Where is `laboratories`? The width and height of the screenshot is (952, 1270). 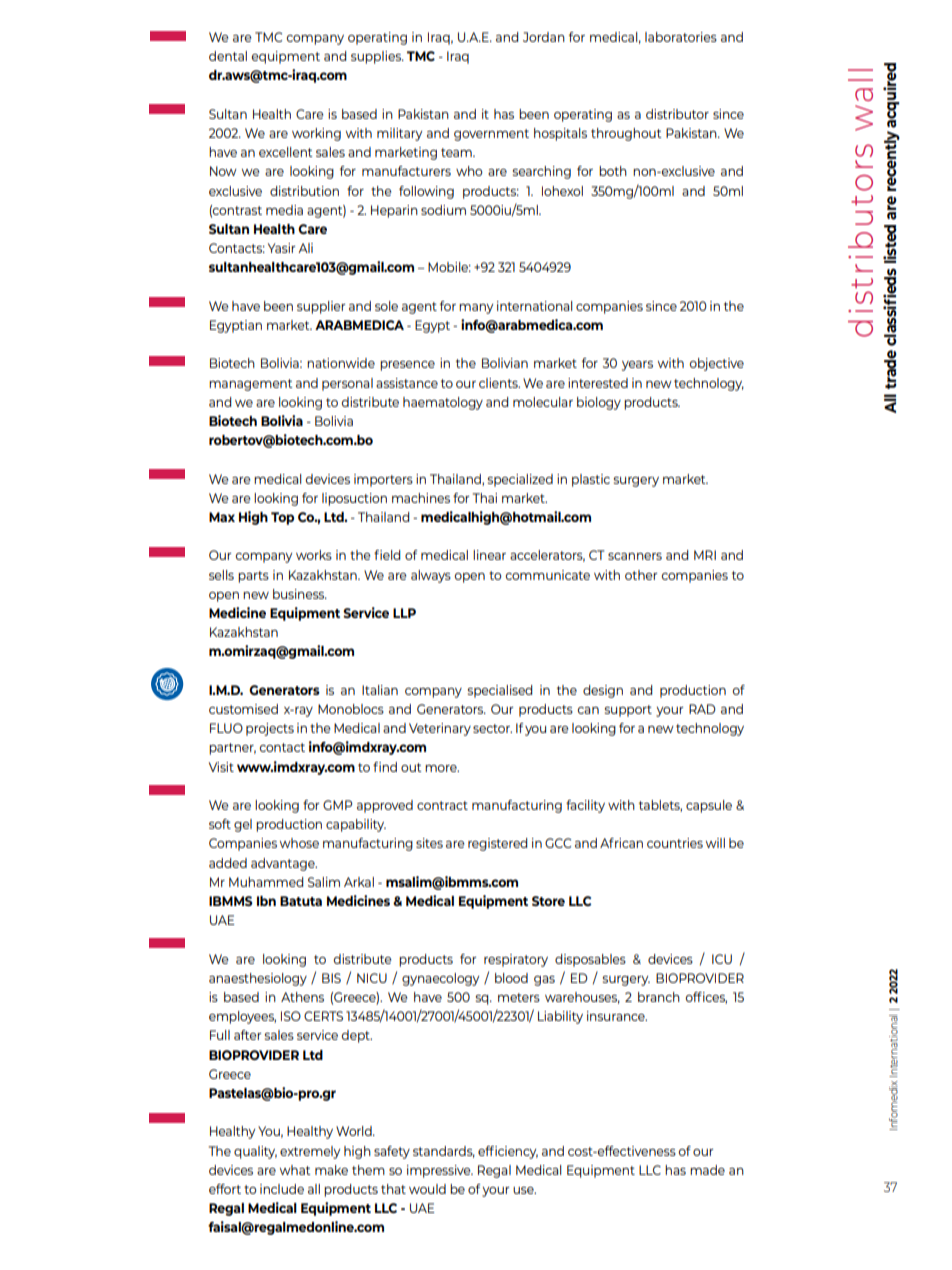 laboratories is located at coordinates (681, 37).
